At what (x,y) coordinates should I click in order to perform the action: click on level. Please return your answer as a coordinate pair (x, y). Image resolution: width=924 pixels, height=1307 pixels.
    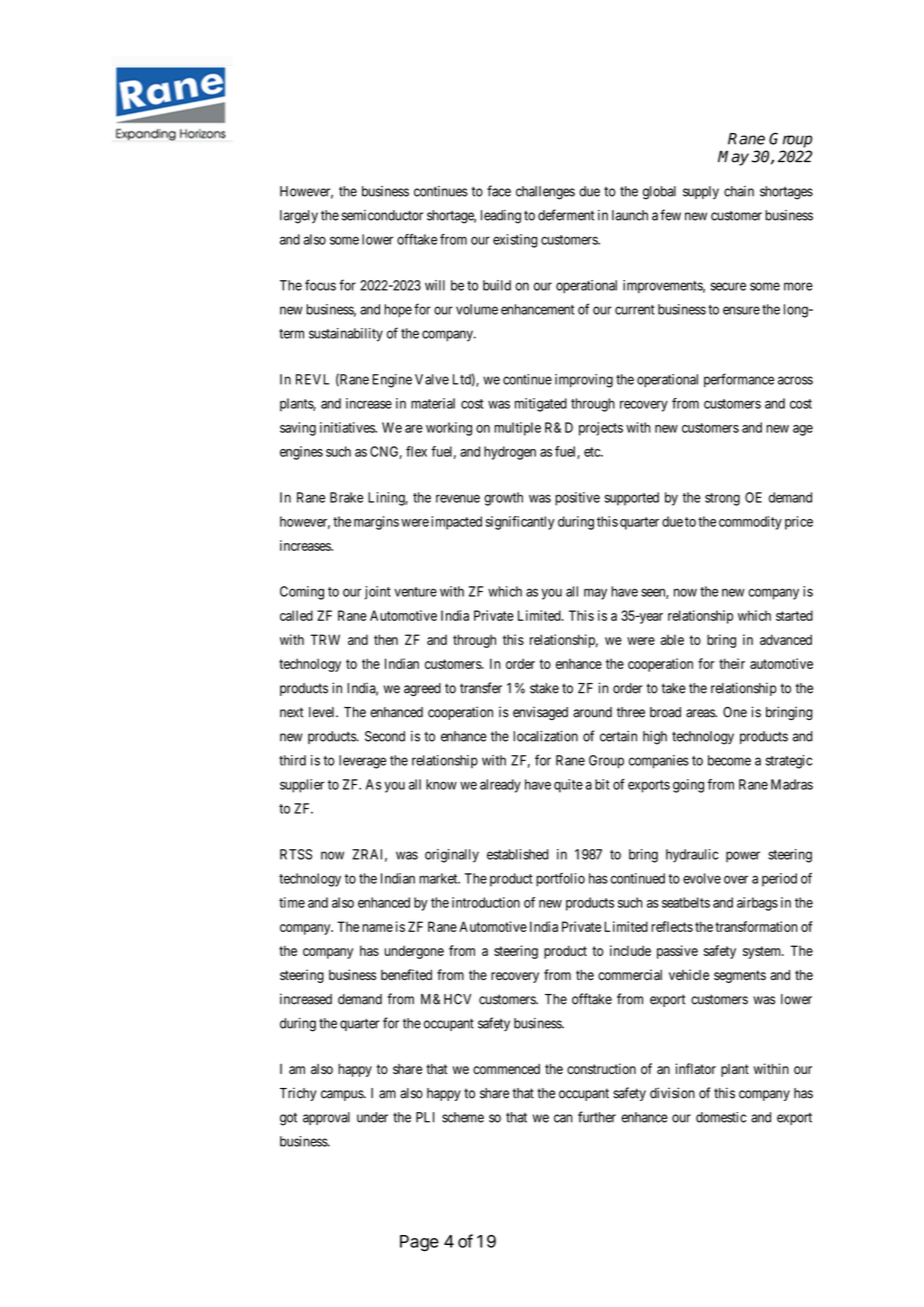
    Looking at the image, I should click on (323, 712).
